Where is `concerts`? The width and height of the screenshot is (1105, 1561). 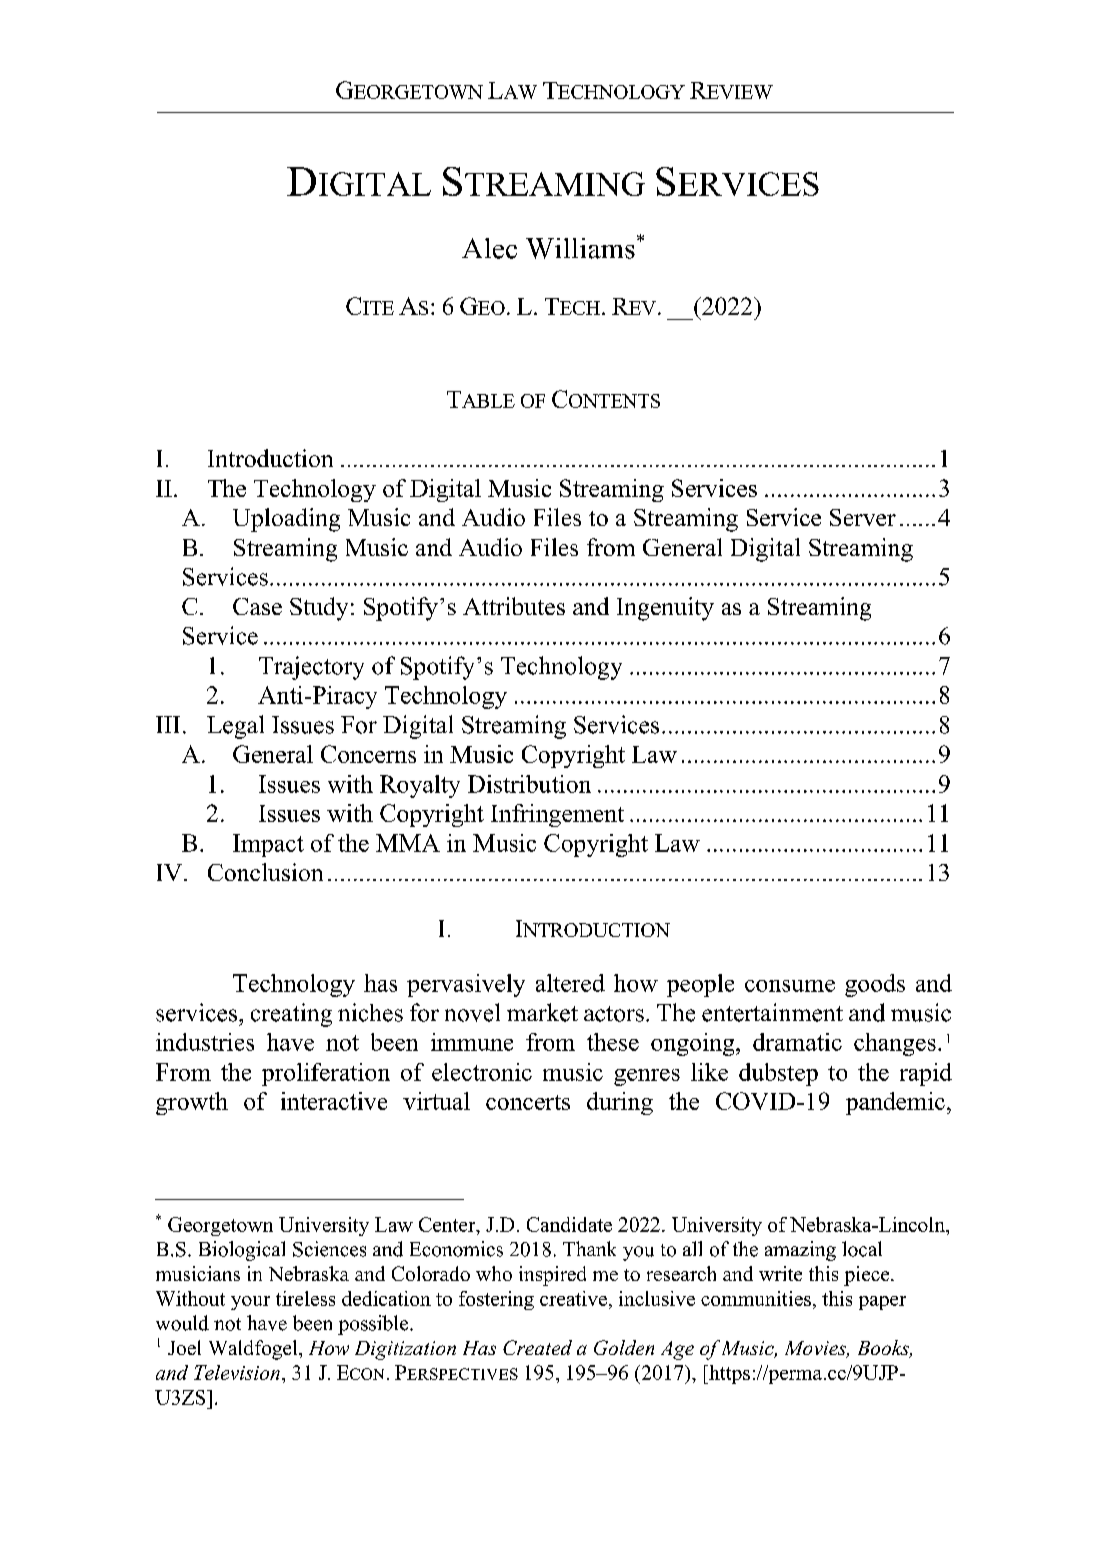 concerts is located at coordinates (528, 1102).
